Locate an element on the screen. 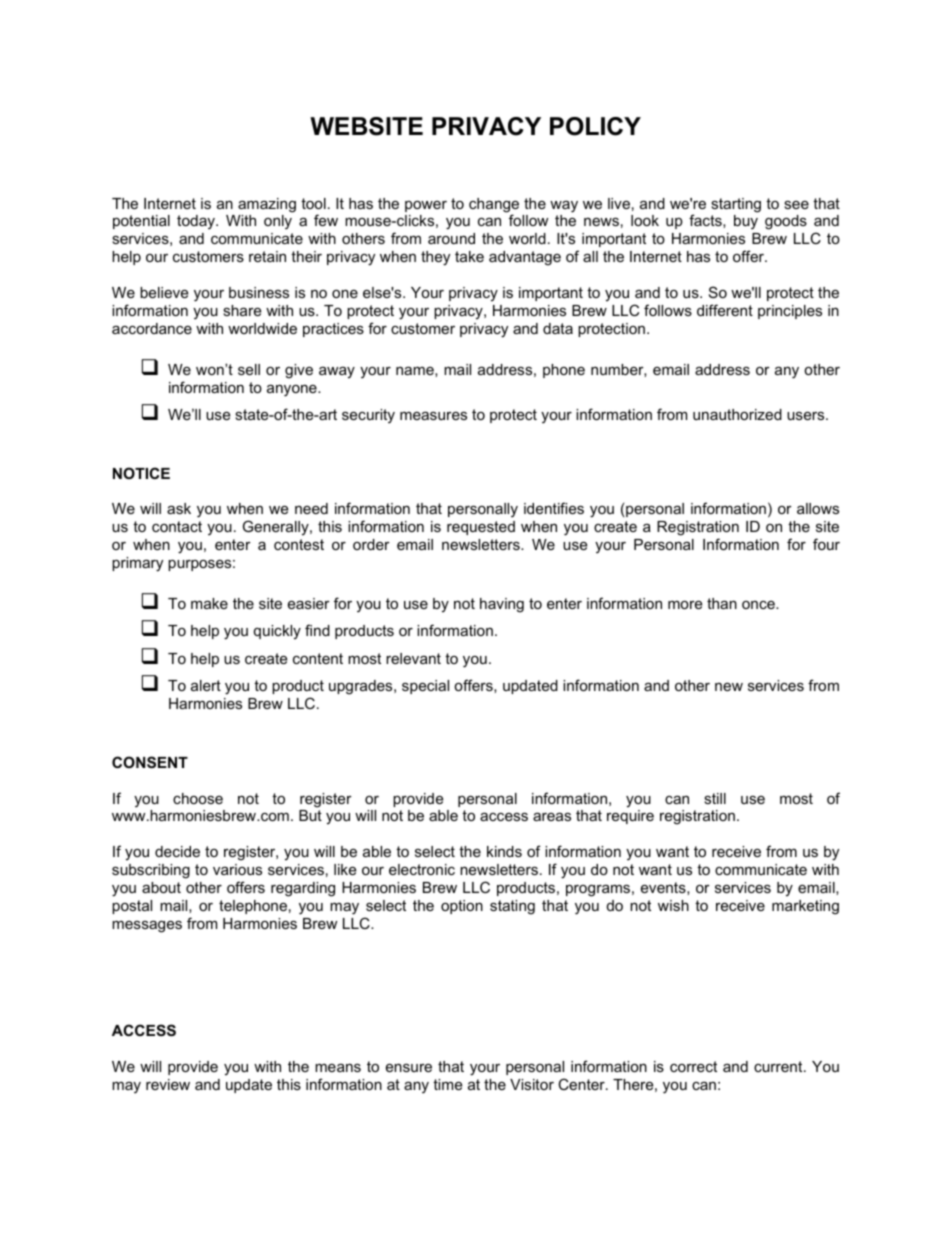  kinds is located at coordinates (504, 851).
